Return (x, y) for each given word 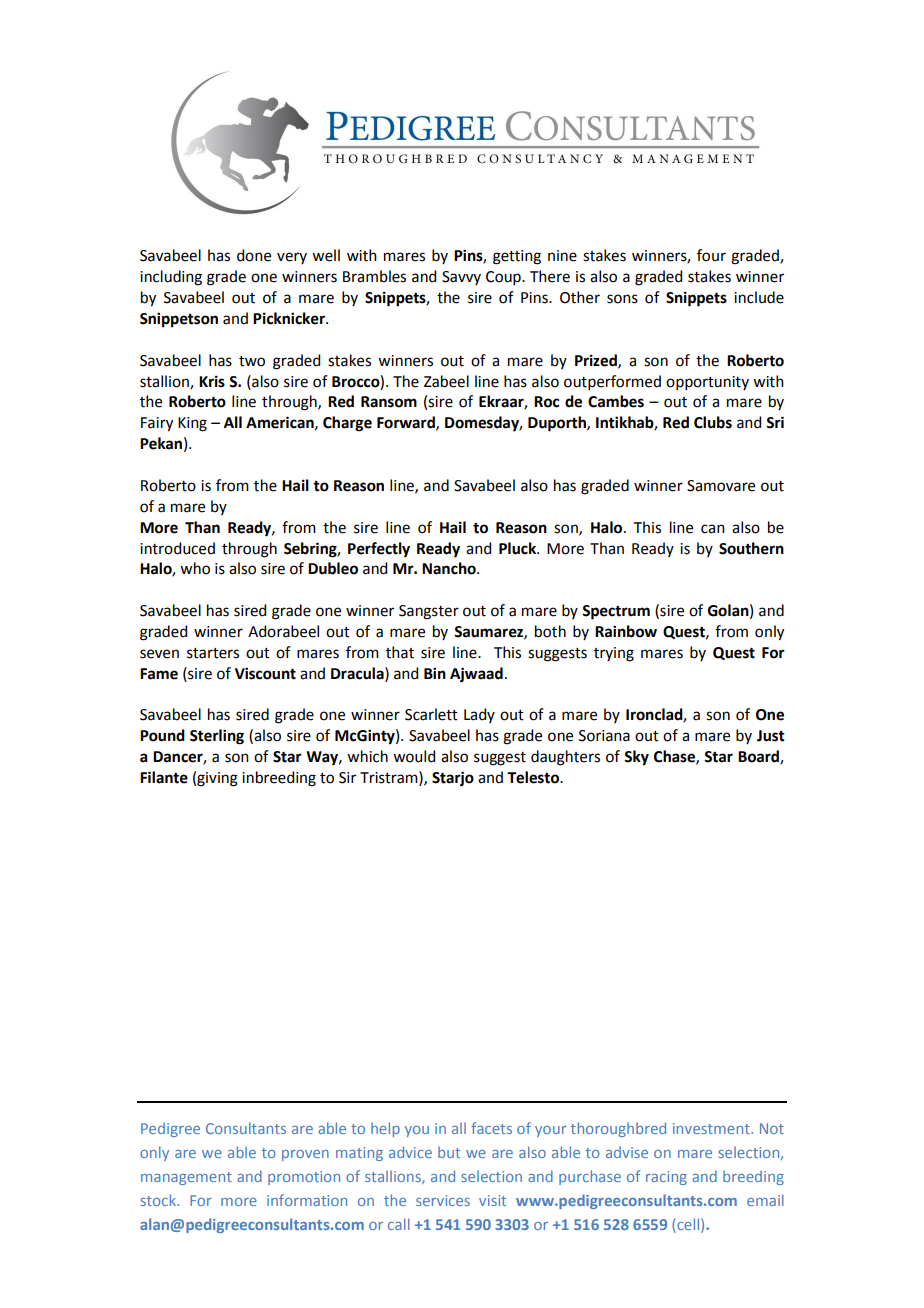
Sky (636, 758)
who (195, 568)
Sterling (217, 737)
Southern (751, 548)
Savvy (461, 278)
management (186, 1178)
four (711, 255)
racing (666, 1178)
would (414, 756)
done (254, 255)
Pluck (519, 548)
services (443, 1200)
